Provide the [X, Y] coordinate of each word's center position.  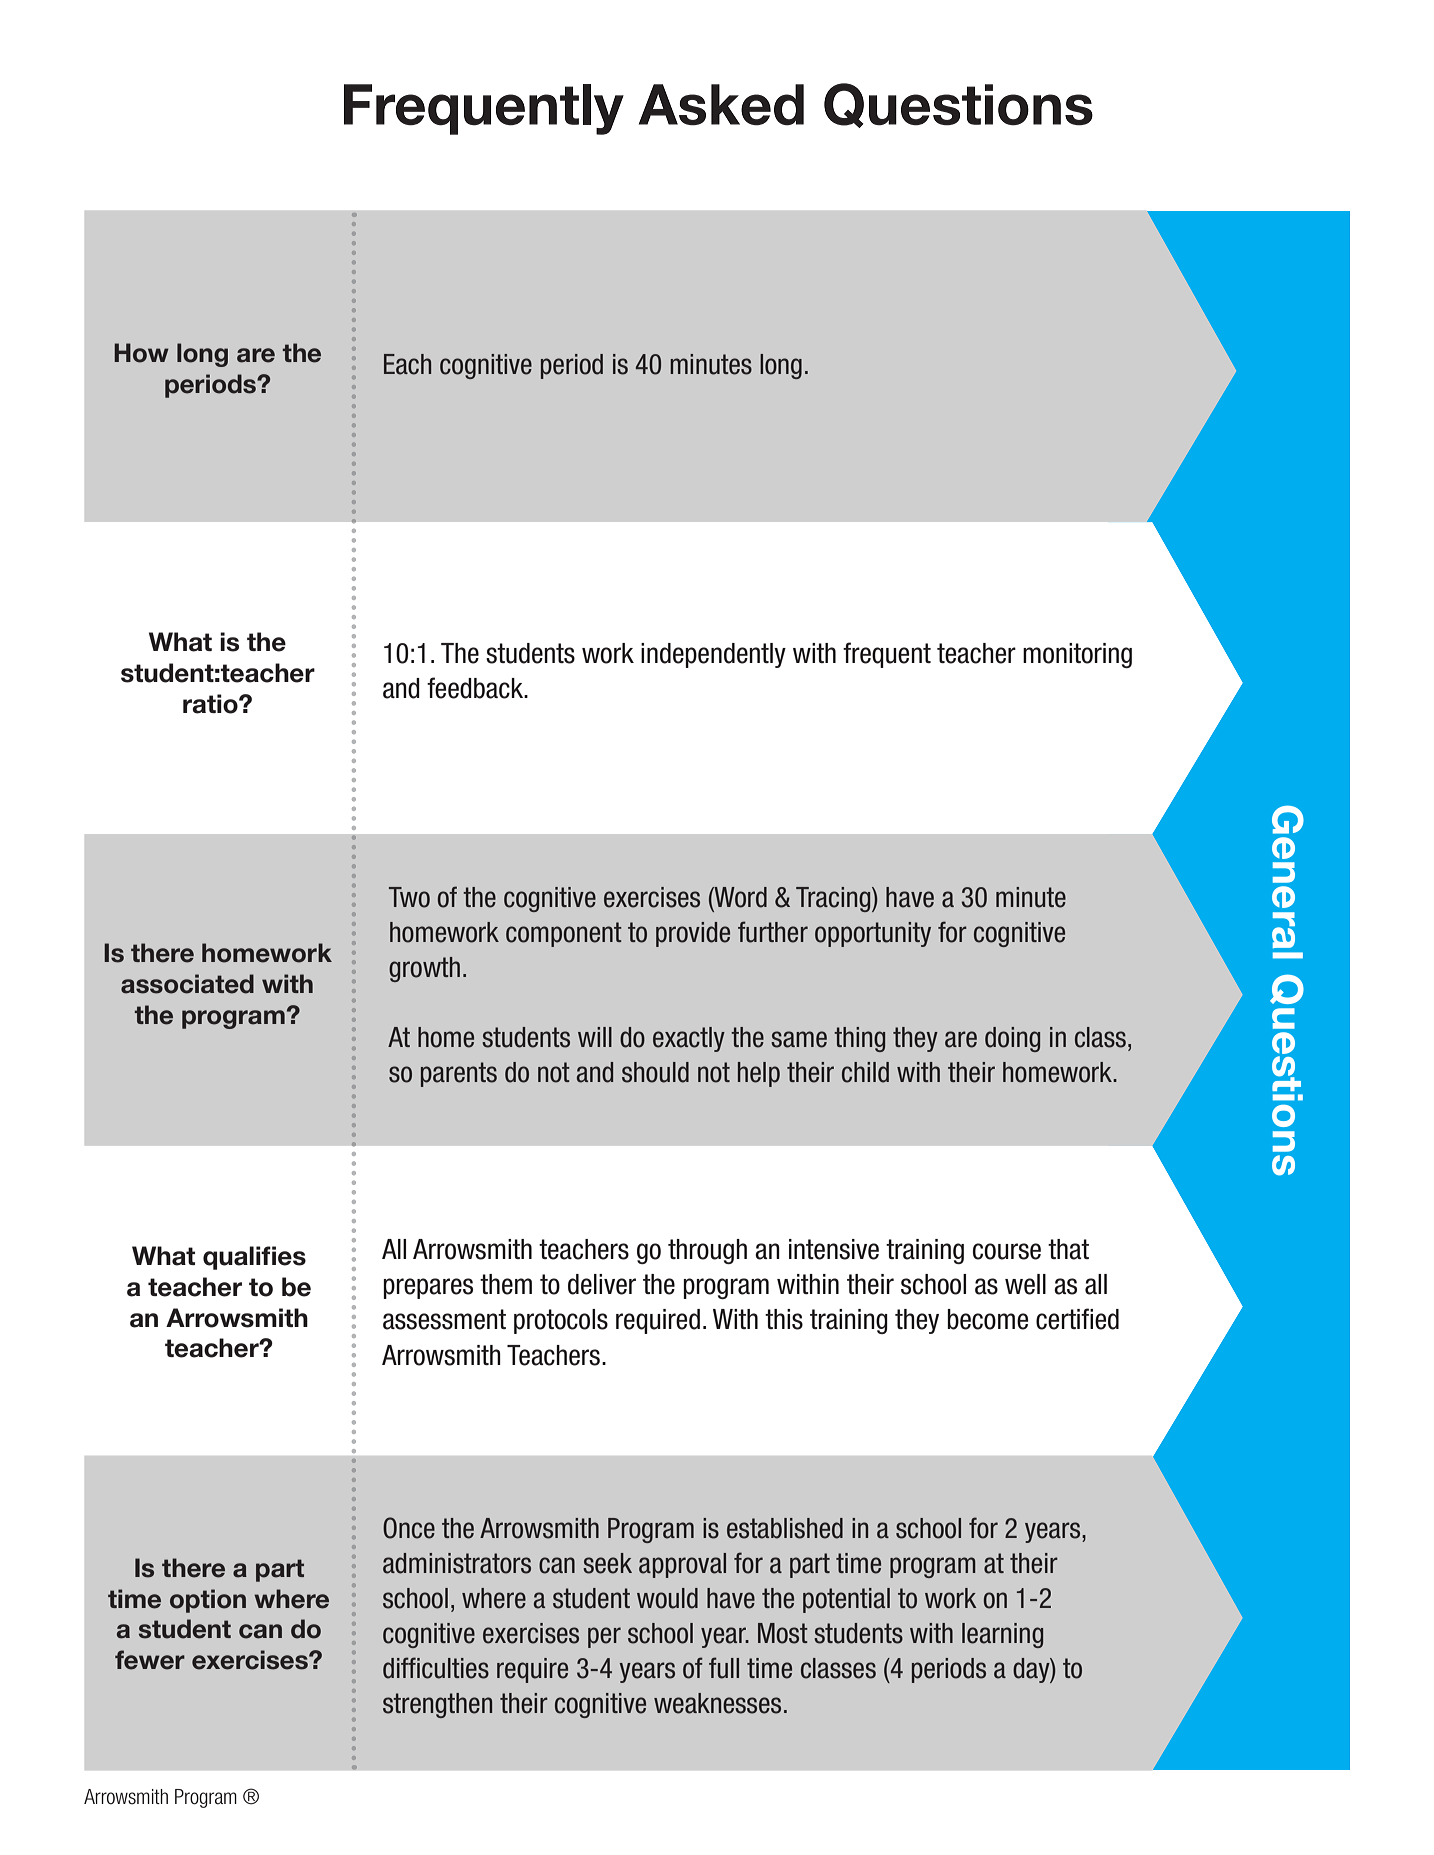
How [141, 353]
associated [187, 984]
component [564, 934]
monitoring [1077, 655]
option [208, 1601]
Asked [721, 105]
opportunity [873, 934]
